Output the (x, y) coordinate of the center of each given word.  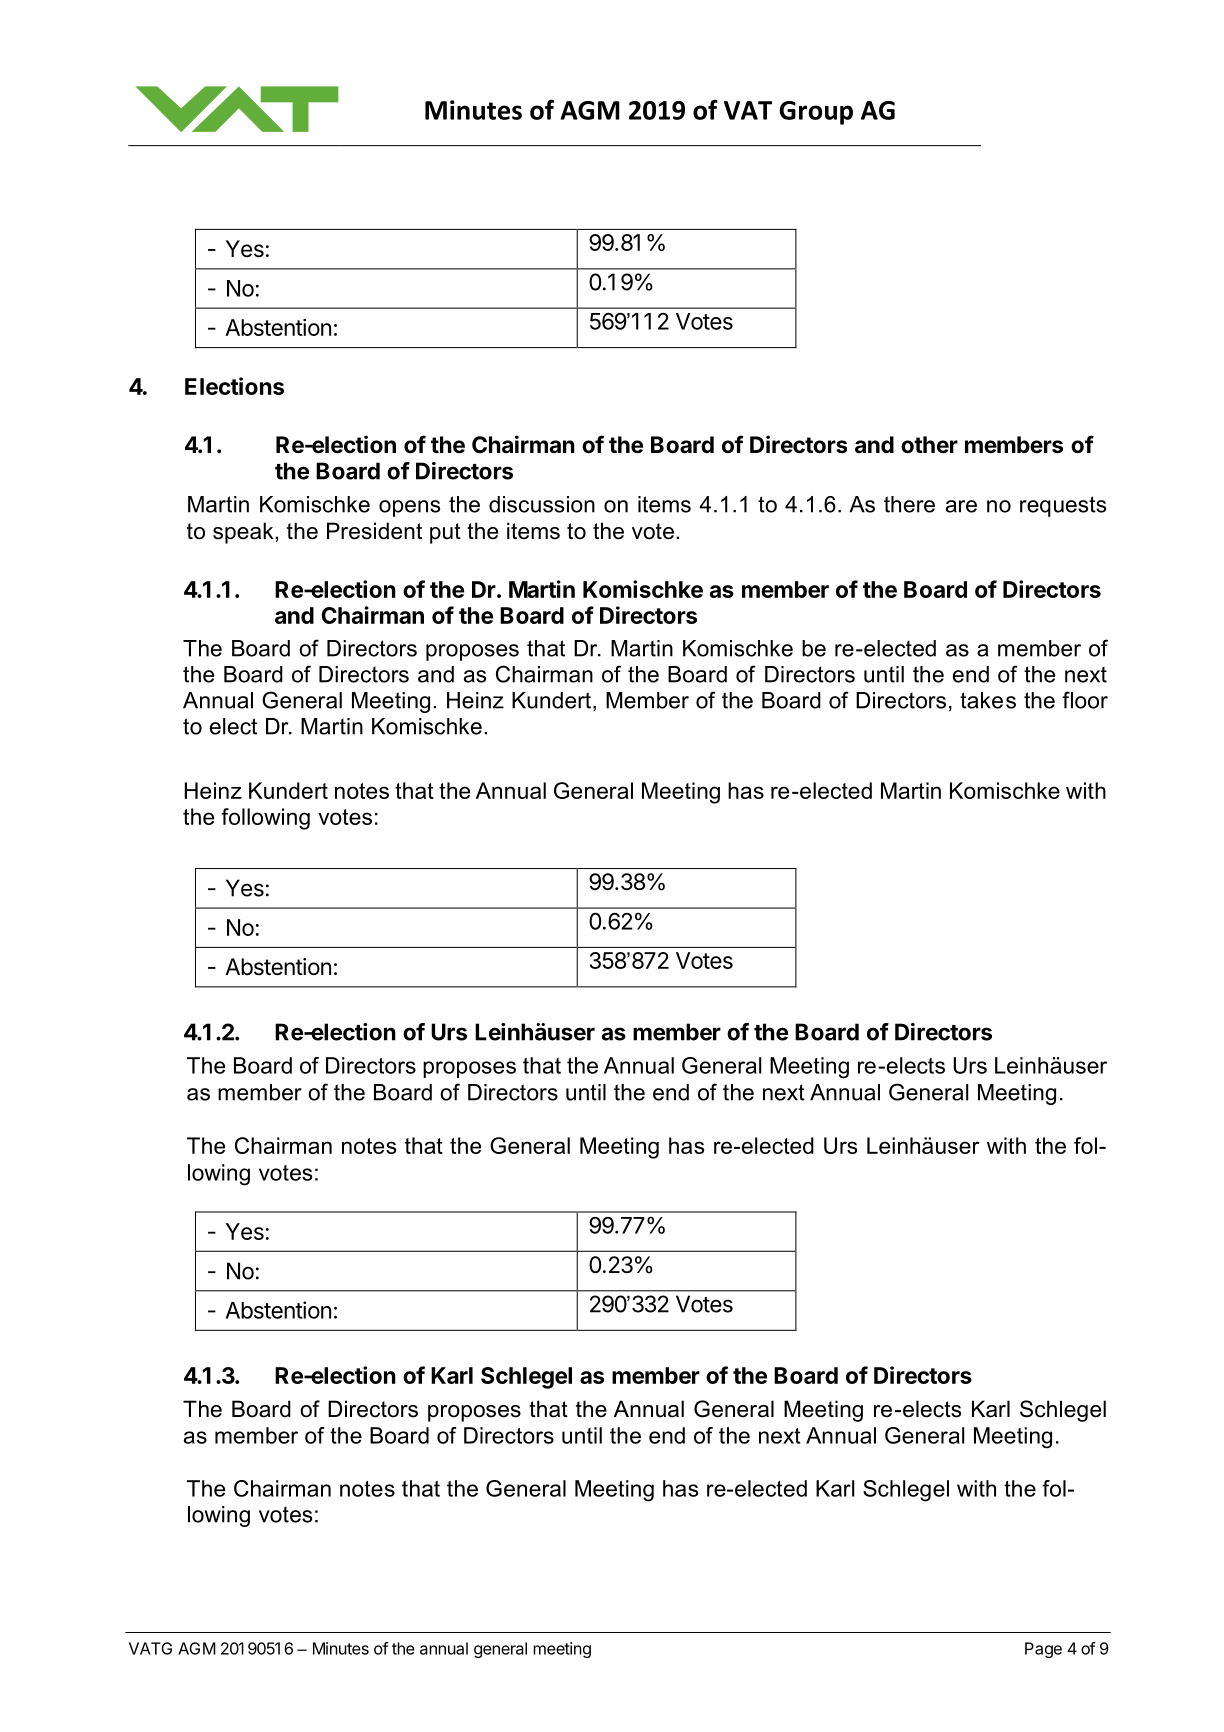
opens (409, 508)
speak (244, 533)
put (445, 533)
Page (1043, 1650)
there (909, 504)
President (374, 531)
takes (988, 700)
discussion (542, 504)
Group (816, 113)
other (929, 445)
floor (1085, 700)
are (961, 506)
